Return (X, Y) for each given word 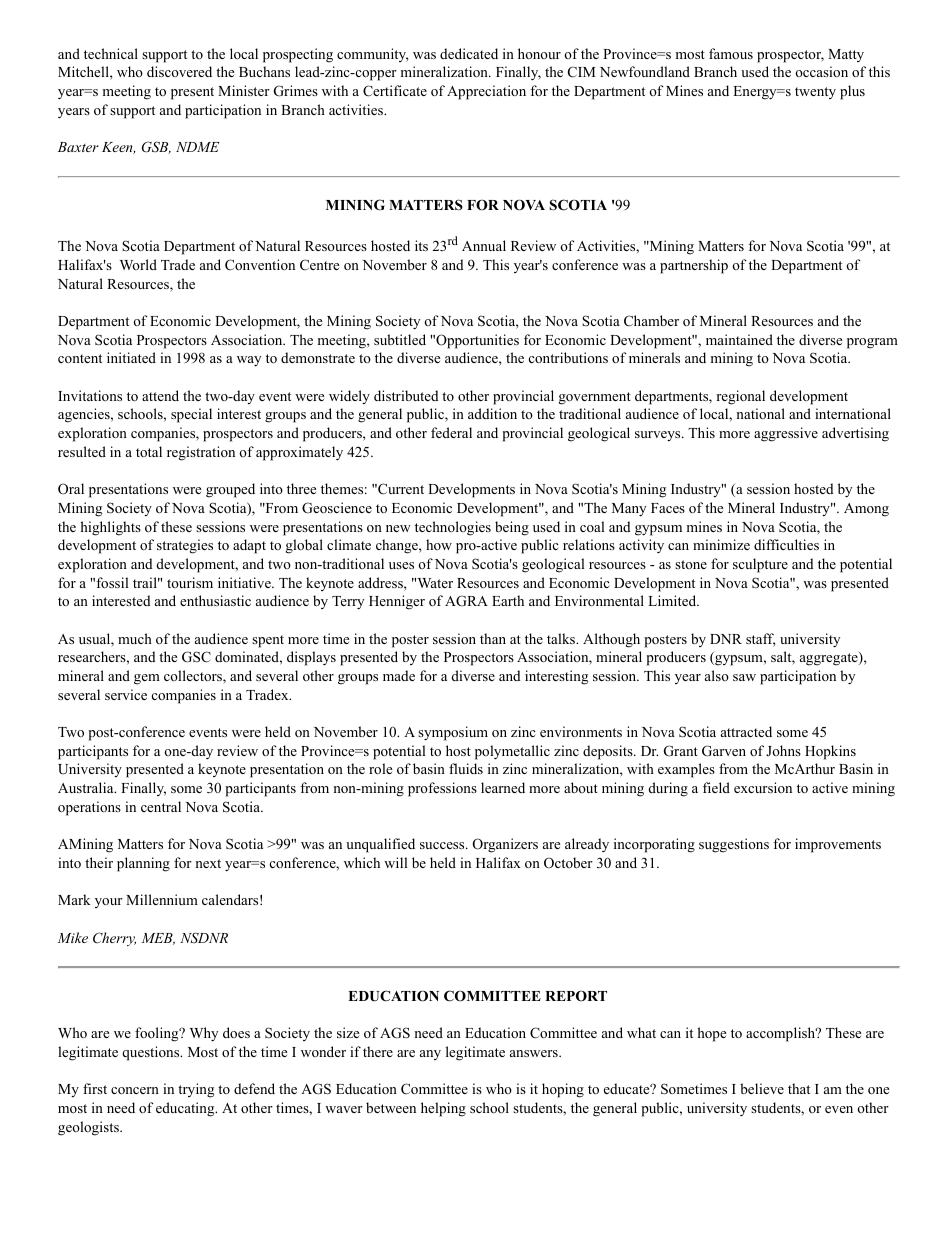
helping (443, 1109)
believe (762, 1088)
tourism (190, 582)
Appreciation (486, 92)
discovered (179, 71)
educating (186, 1109)
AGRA (466, 600)
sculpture (760, 565)
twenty (815, 93)
